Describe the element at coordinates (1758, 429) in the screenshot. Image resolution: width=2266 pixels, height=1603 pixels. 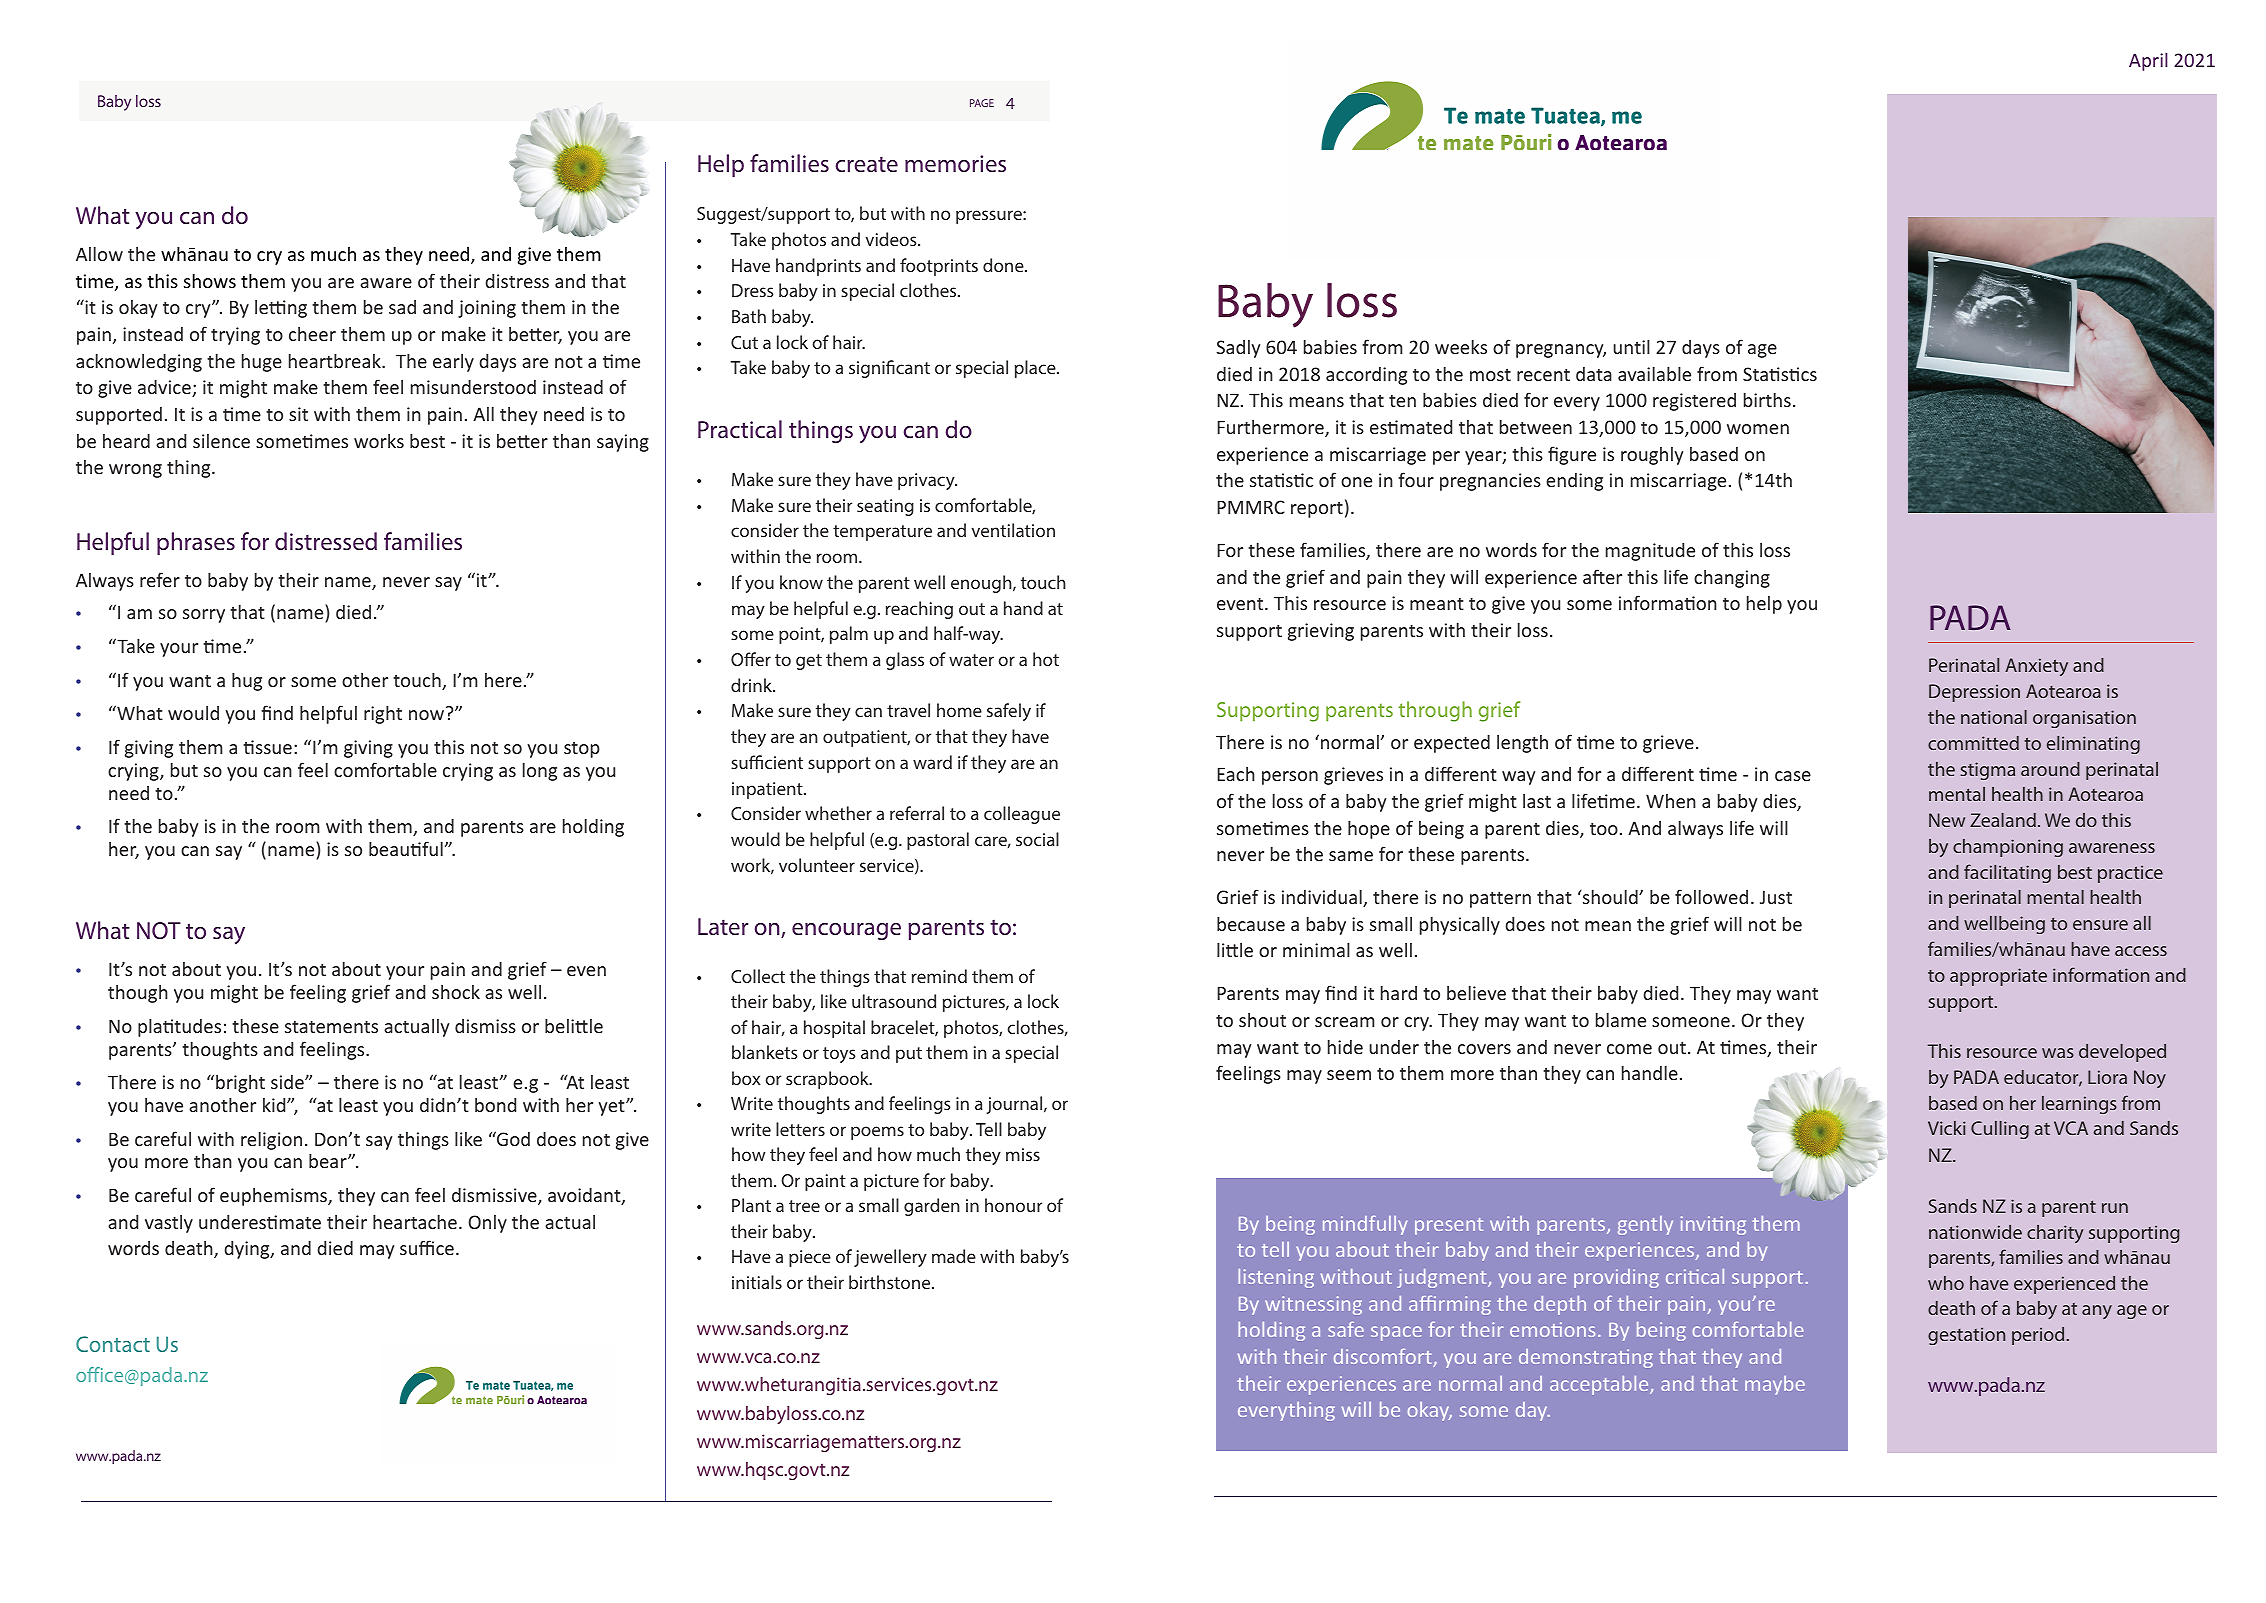
I see `women` at that location.
